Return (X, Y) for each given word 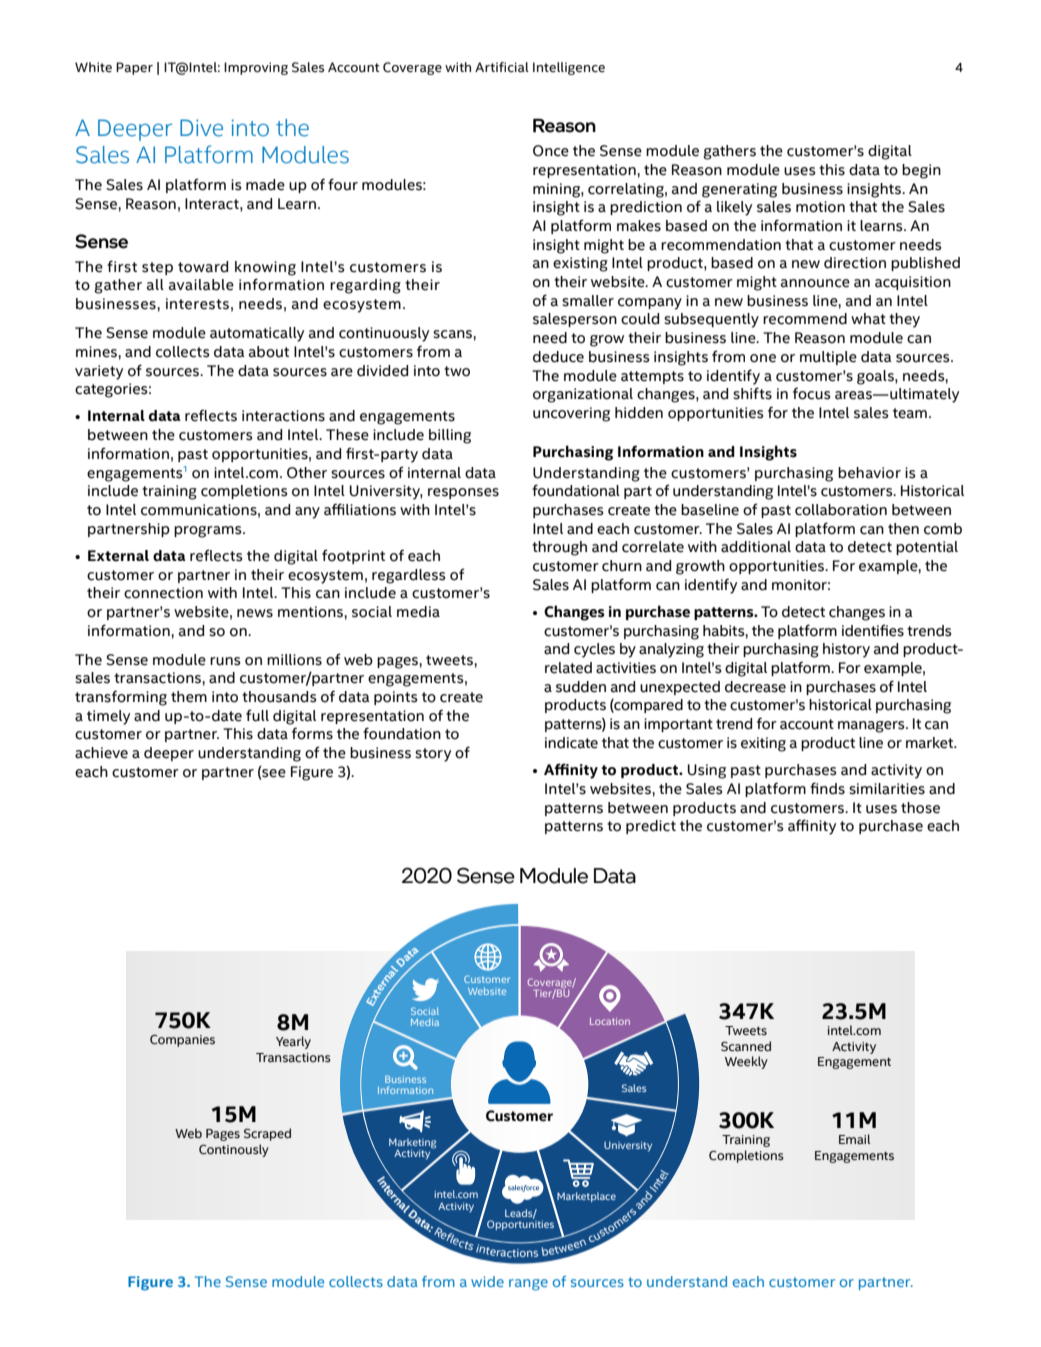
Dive (201, 128)
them (189, 697)
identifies (873, 630)
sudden (581, 687)
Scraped (267, 1134)
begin (921, 171)
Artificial (502, 67)
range (528, 1285)
